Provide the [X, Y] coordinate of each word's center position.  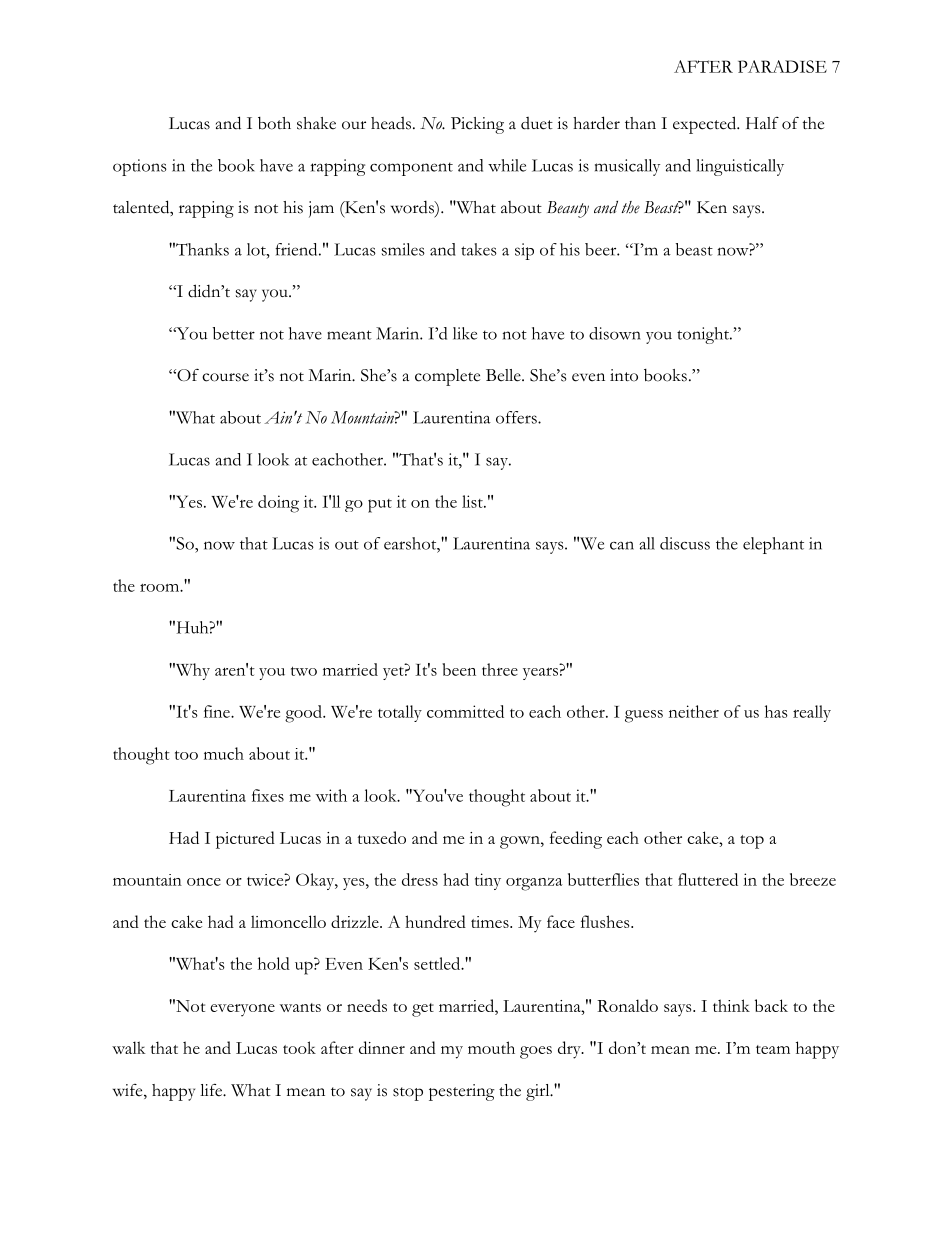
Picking [477, 125]
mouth [491, 1047]
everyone [242, 1010]
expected [706, 125]
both [274, 123]
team [773, 1049]
